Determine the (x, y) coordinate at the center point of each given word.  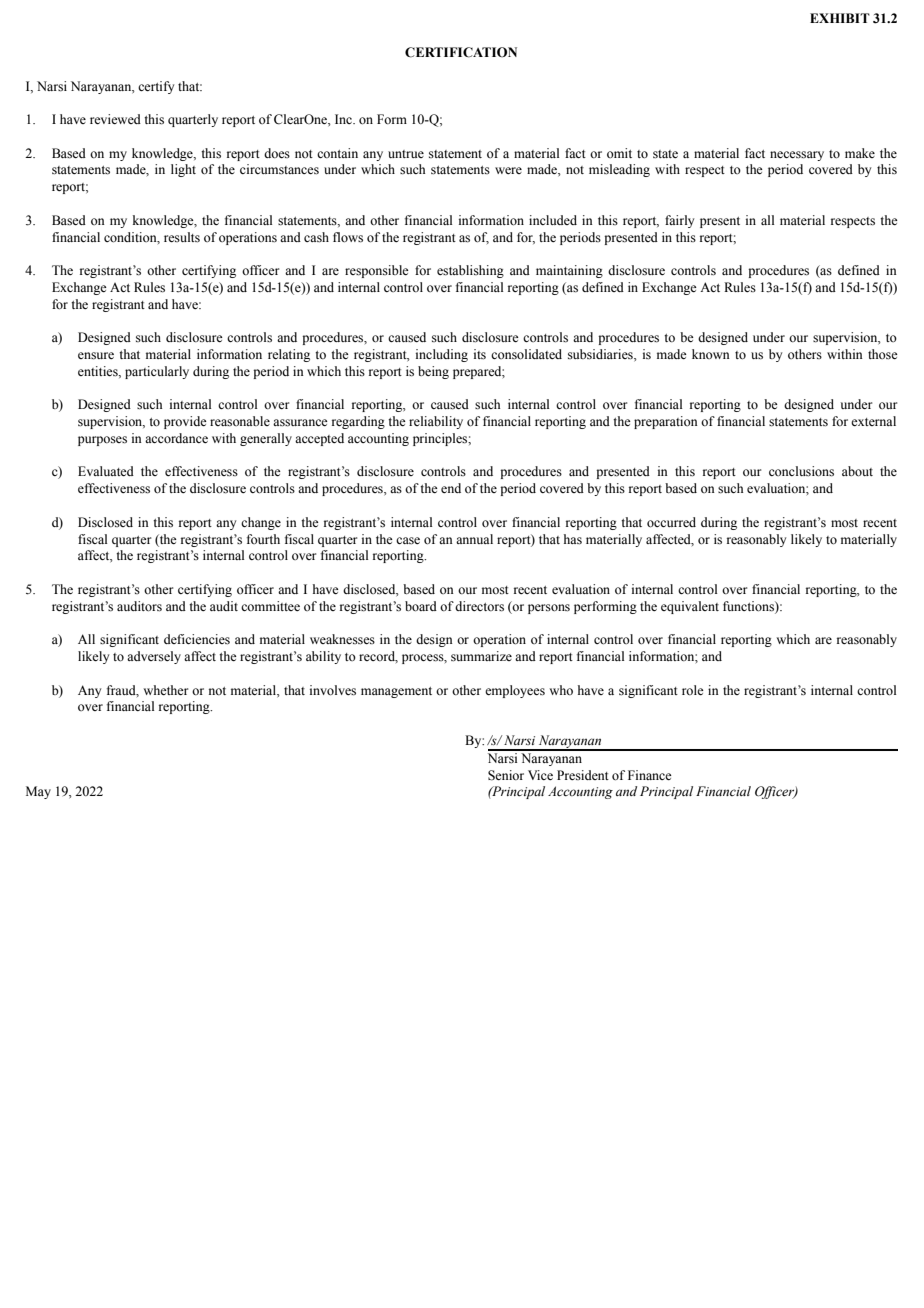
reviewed (115, 119)
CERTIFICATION (461, 52)
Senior (506, 775)
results (182, 237)
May (38, 792)
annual (474, 539)
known (711, 354)
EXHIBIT (840, 18)
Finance (650, 775)
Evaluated (106, 471)
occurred (671, 522)
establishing (470, 271)
